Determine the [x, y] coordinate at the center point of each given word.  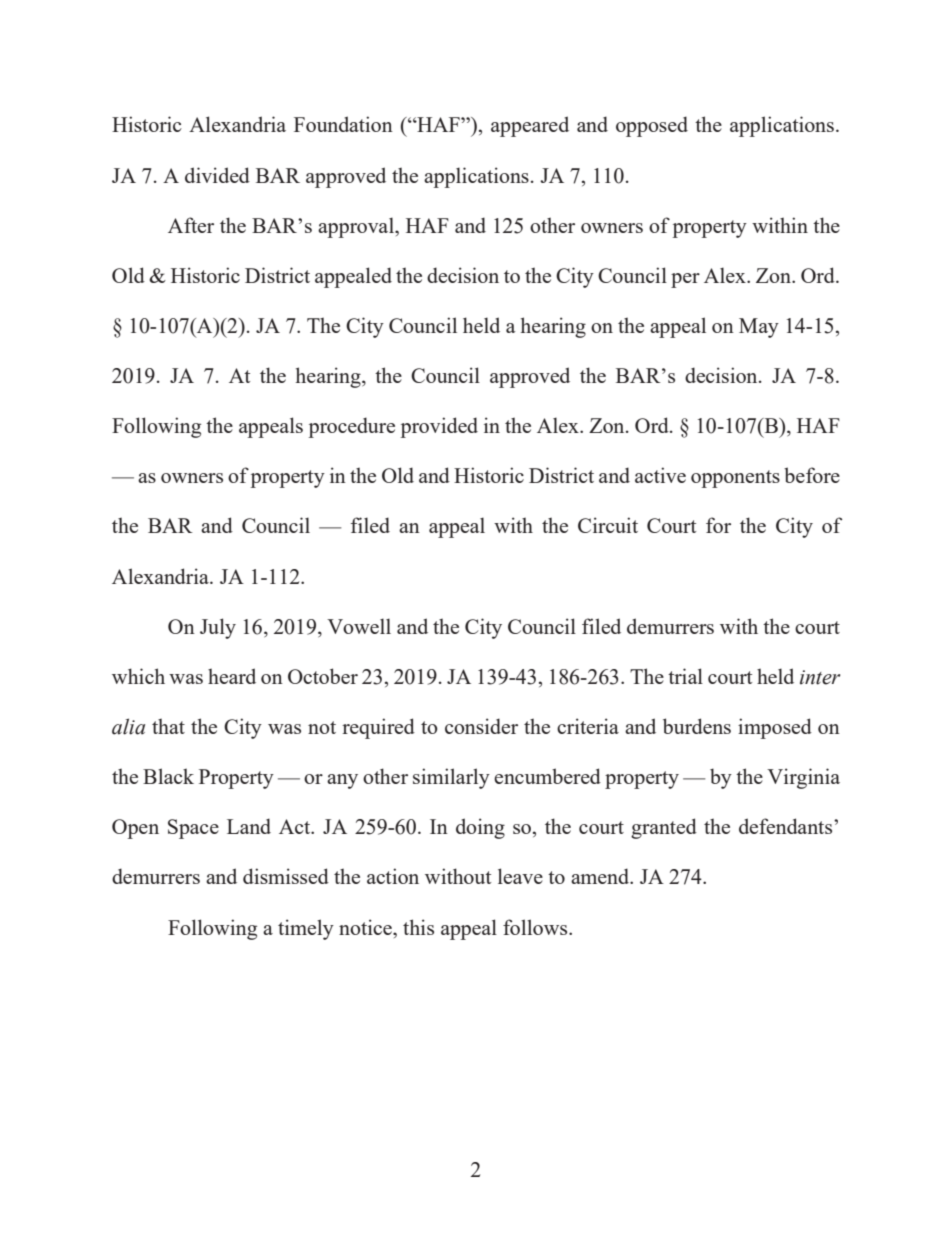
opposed [652, 126]
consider [481, 726]
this [418, 927]
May [759, 328]
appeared [530, 126]
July [218, 628]
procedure [352, 427]
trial [685, 676]
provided [439, 427]
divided [217, 175]
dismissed [286, 876]
